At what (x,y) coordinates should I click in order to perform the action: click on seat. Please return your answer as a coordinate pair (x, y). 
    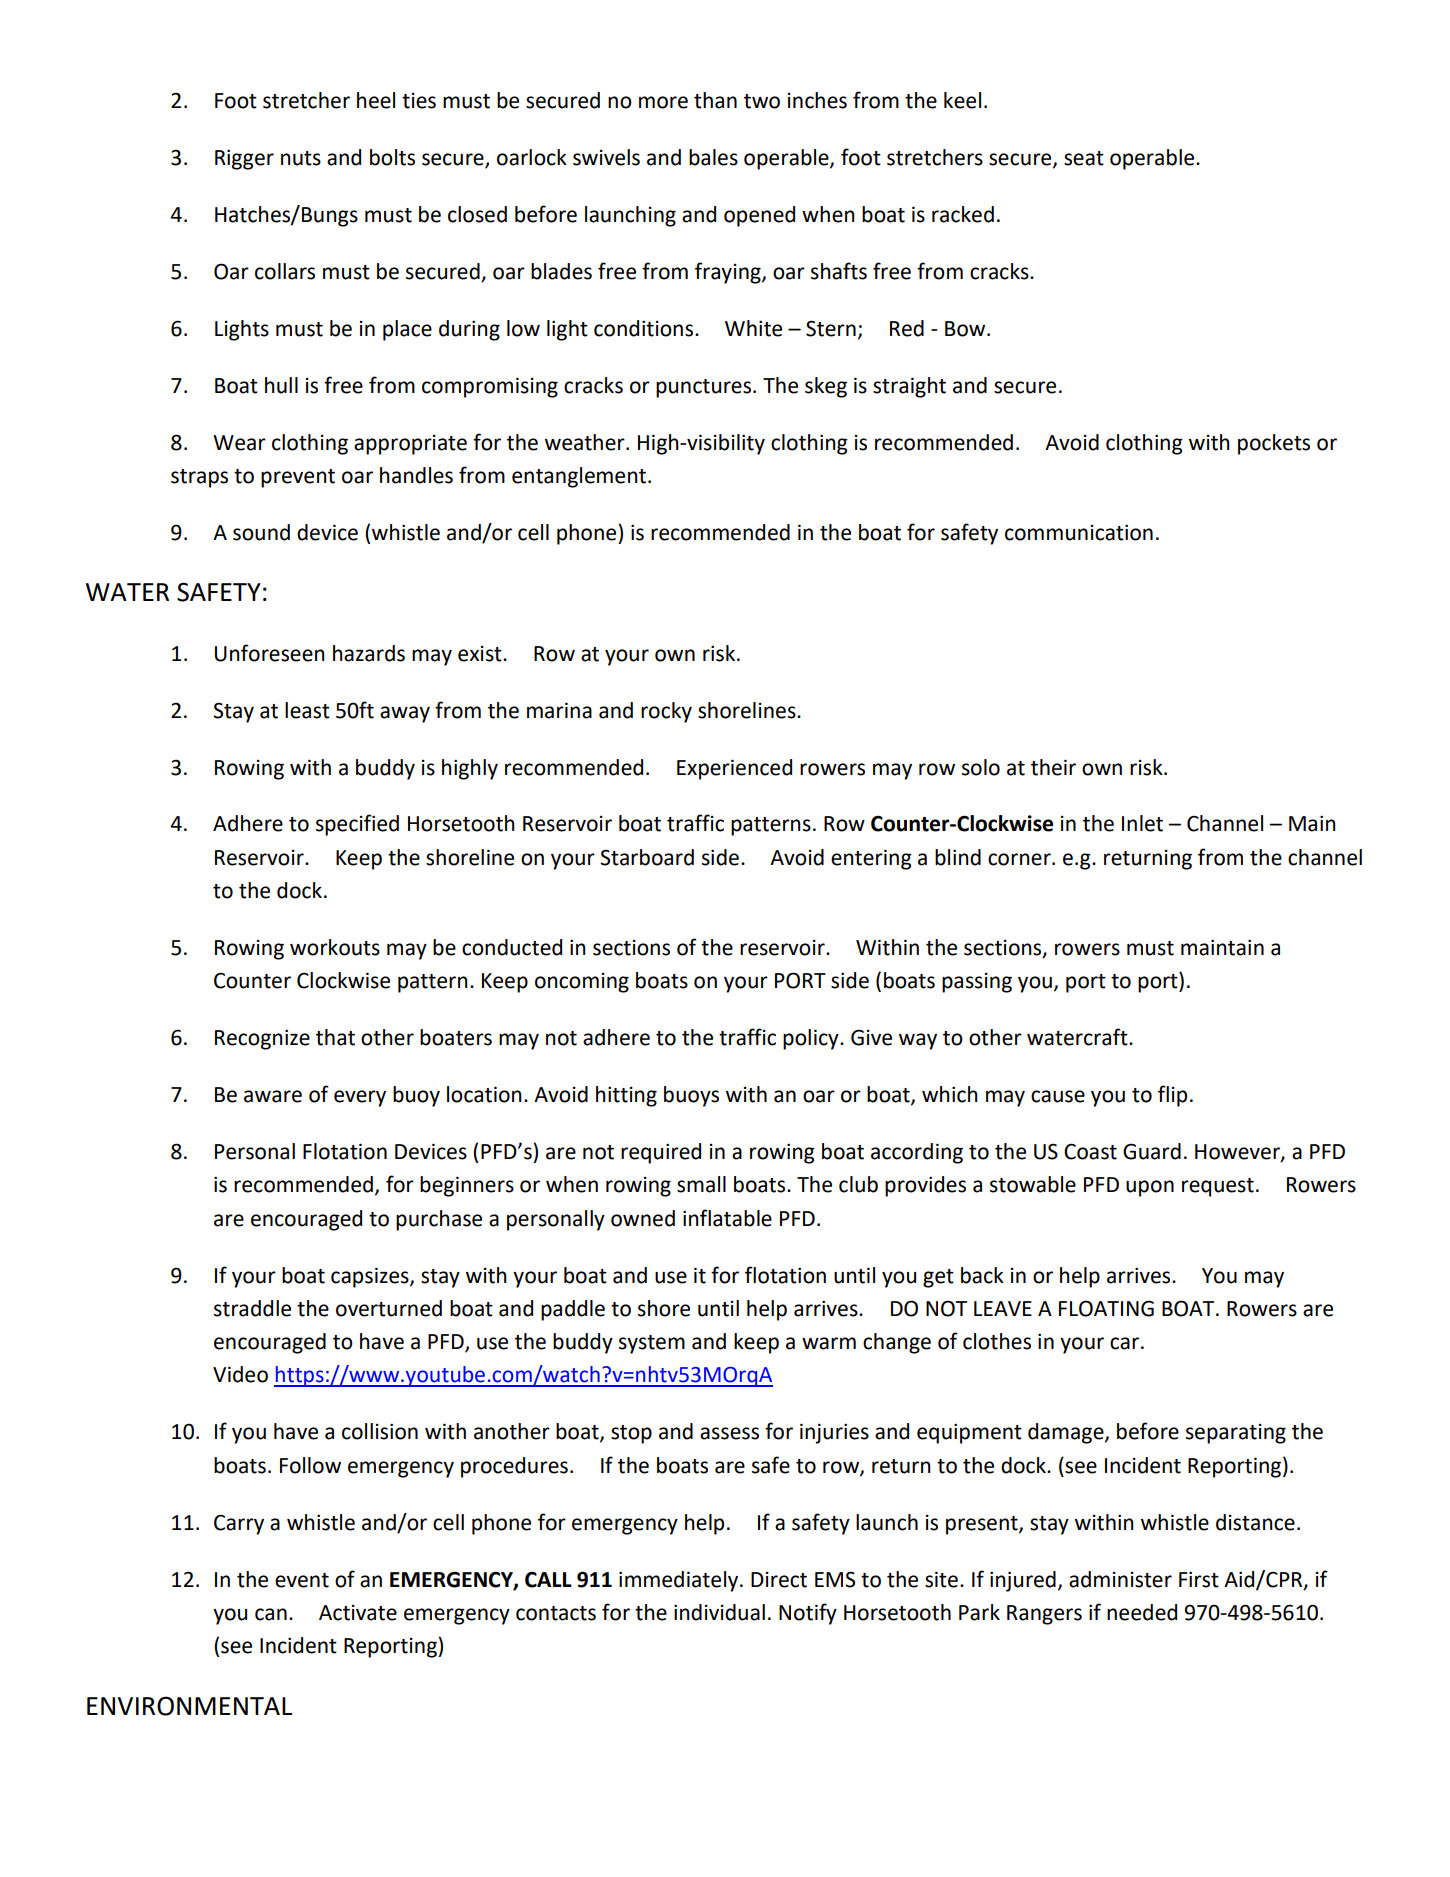
    Looking at the image, I should click on (1084, 158).
